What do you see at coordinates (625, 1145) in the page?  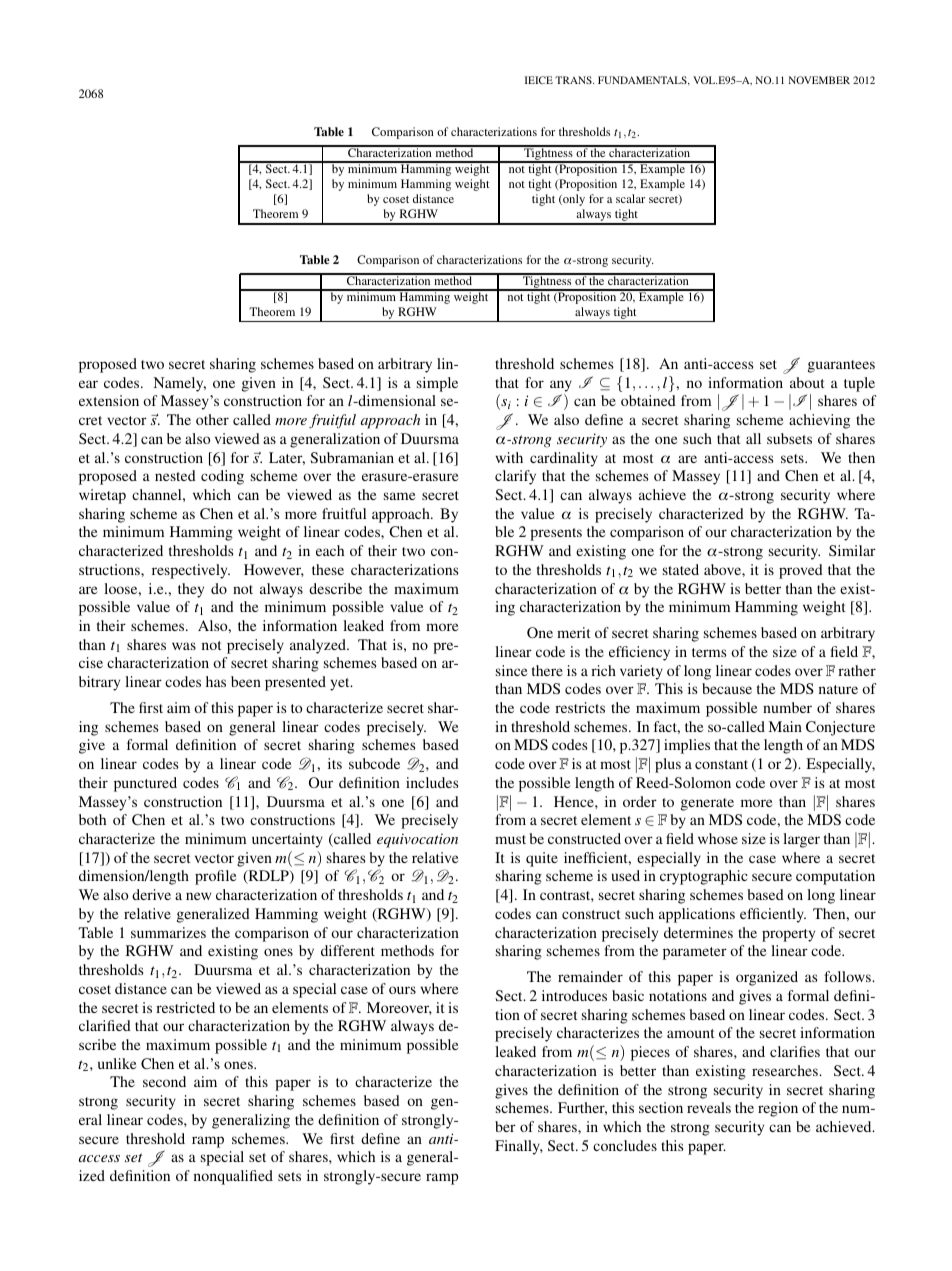 I see `concludes` at bounding box center [625, 1145].
